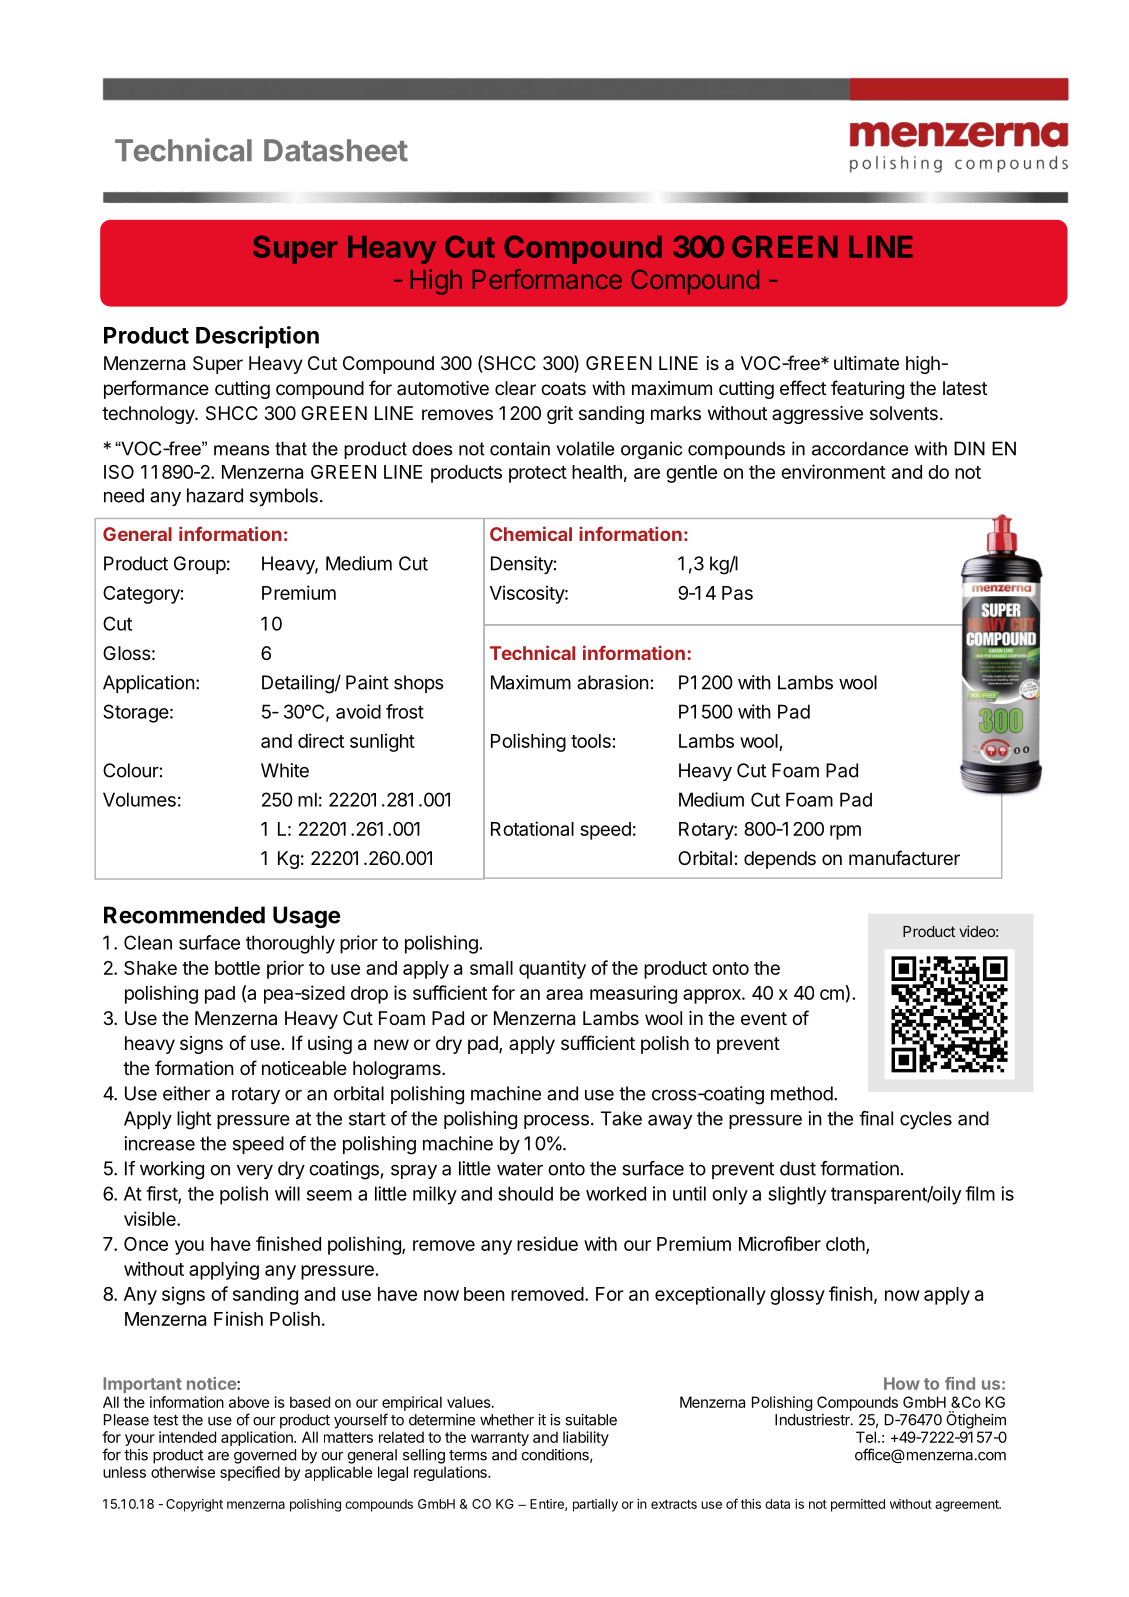  What do you see at coordinates (845, 832) in the document?
I see `rpm` at bounding box center [845, 832].
